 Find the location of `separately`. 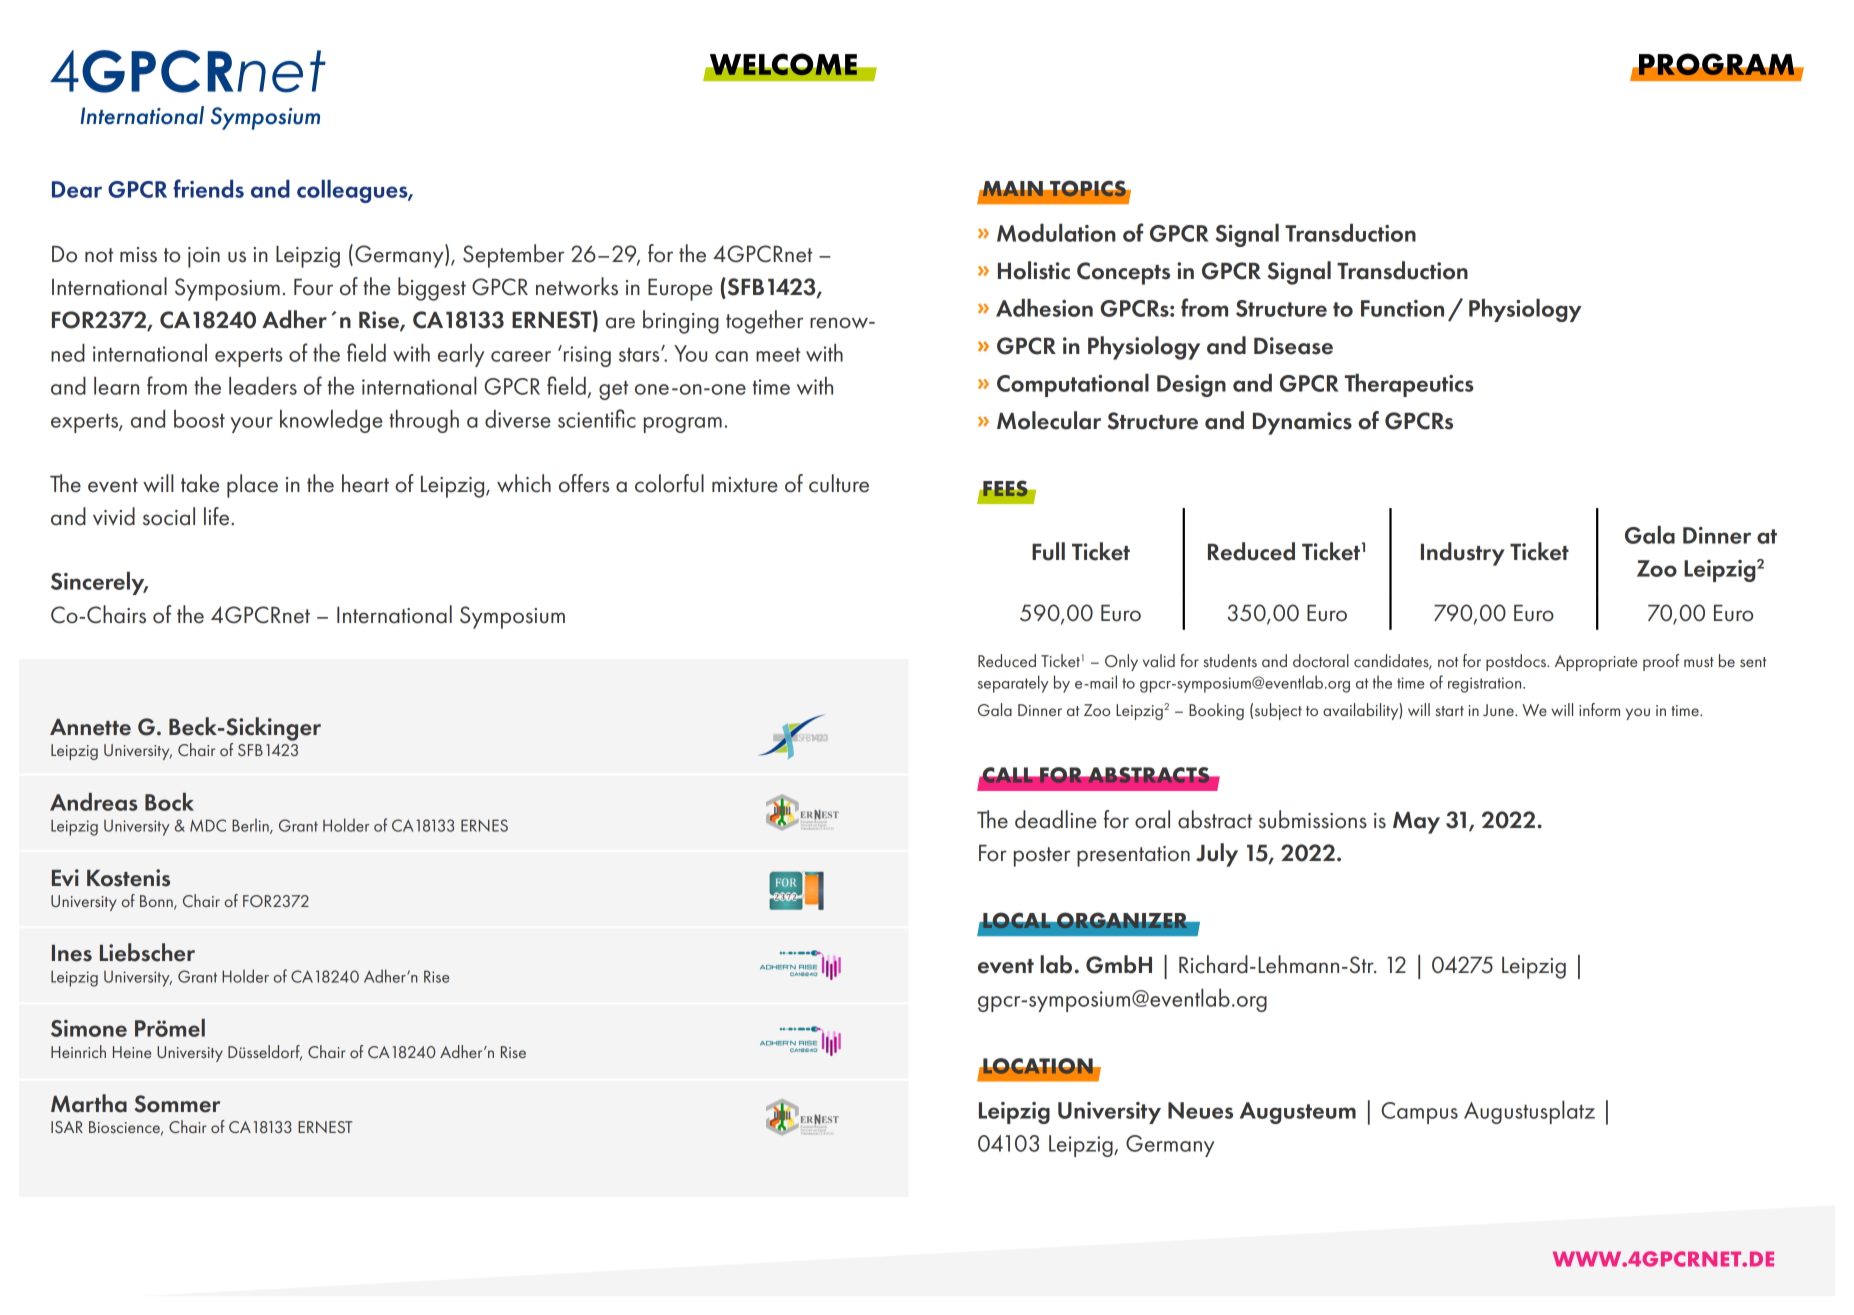

separately is located at coordinates (1013, 684).
